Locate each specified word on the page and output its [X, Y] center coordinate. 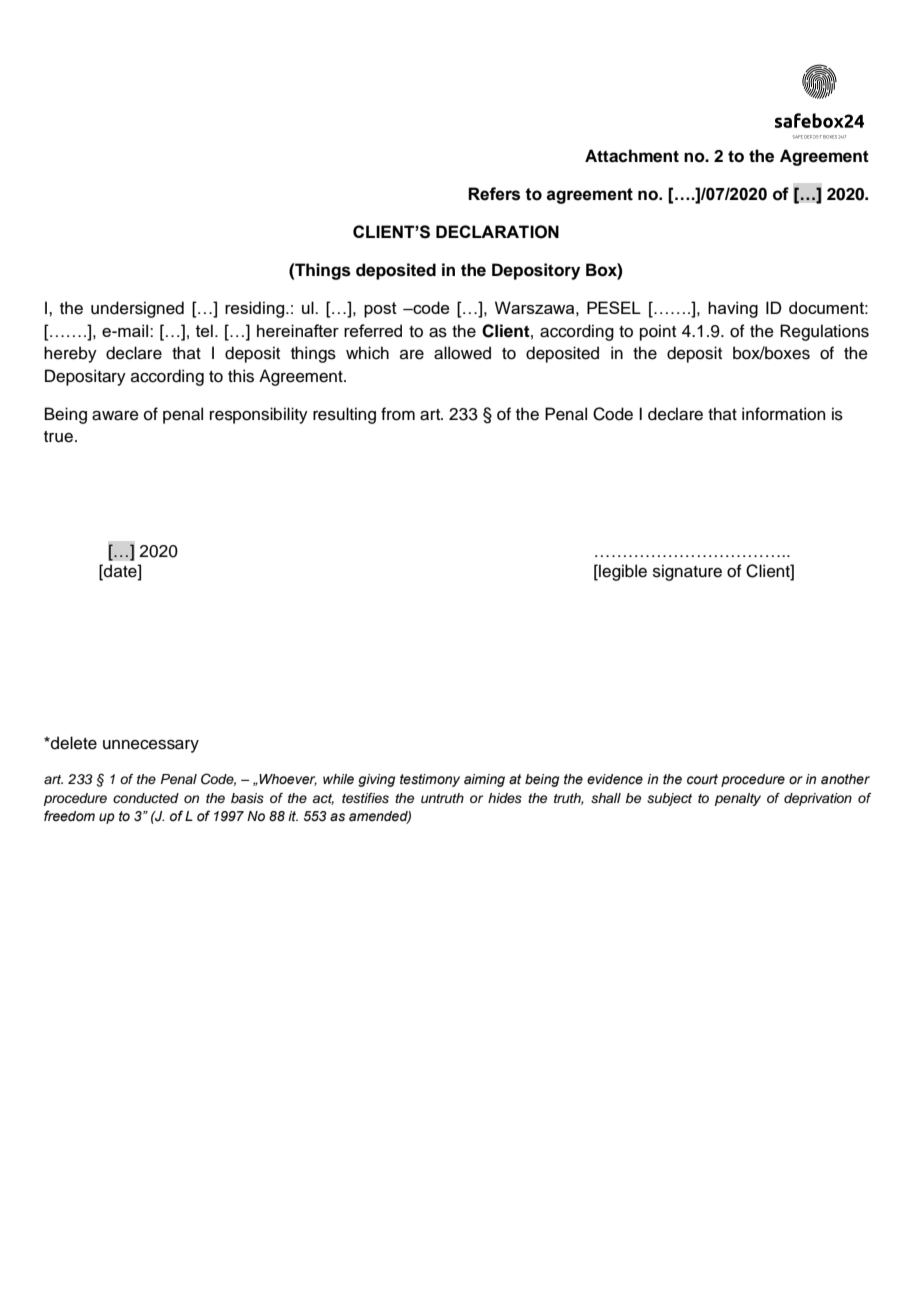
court [702, 779]
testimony [430, 780]
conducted [146, 798]
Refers [494, 194]
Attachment [632, 156]
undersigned [137, 309]
